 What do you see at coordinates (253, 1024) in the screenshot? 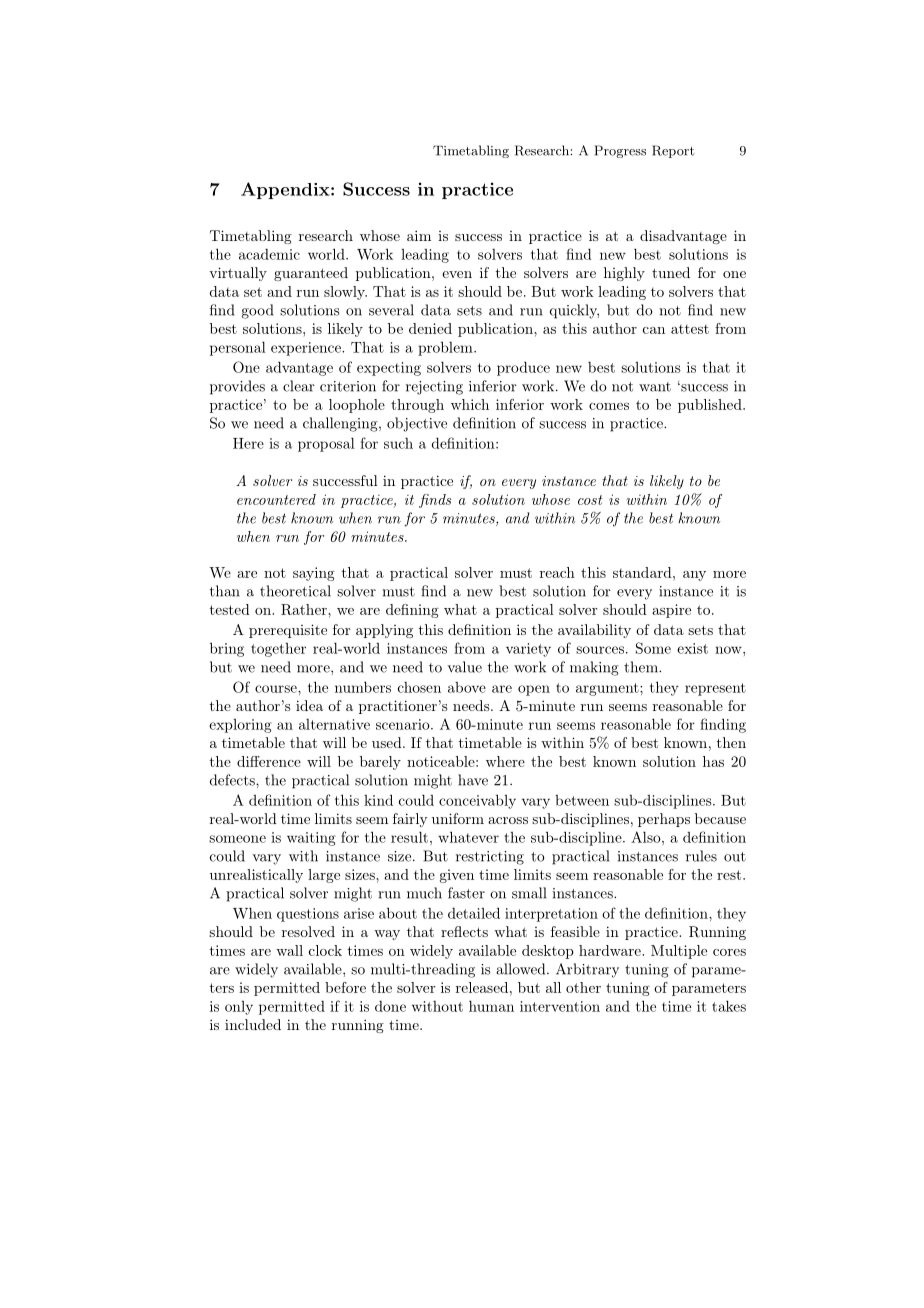
I see `included` at bounding box center [253, 1024].
